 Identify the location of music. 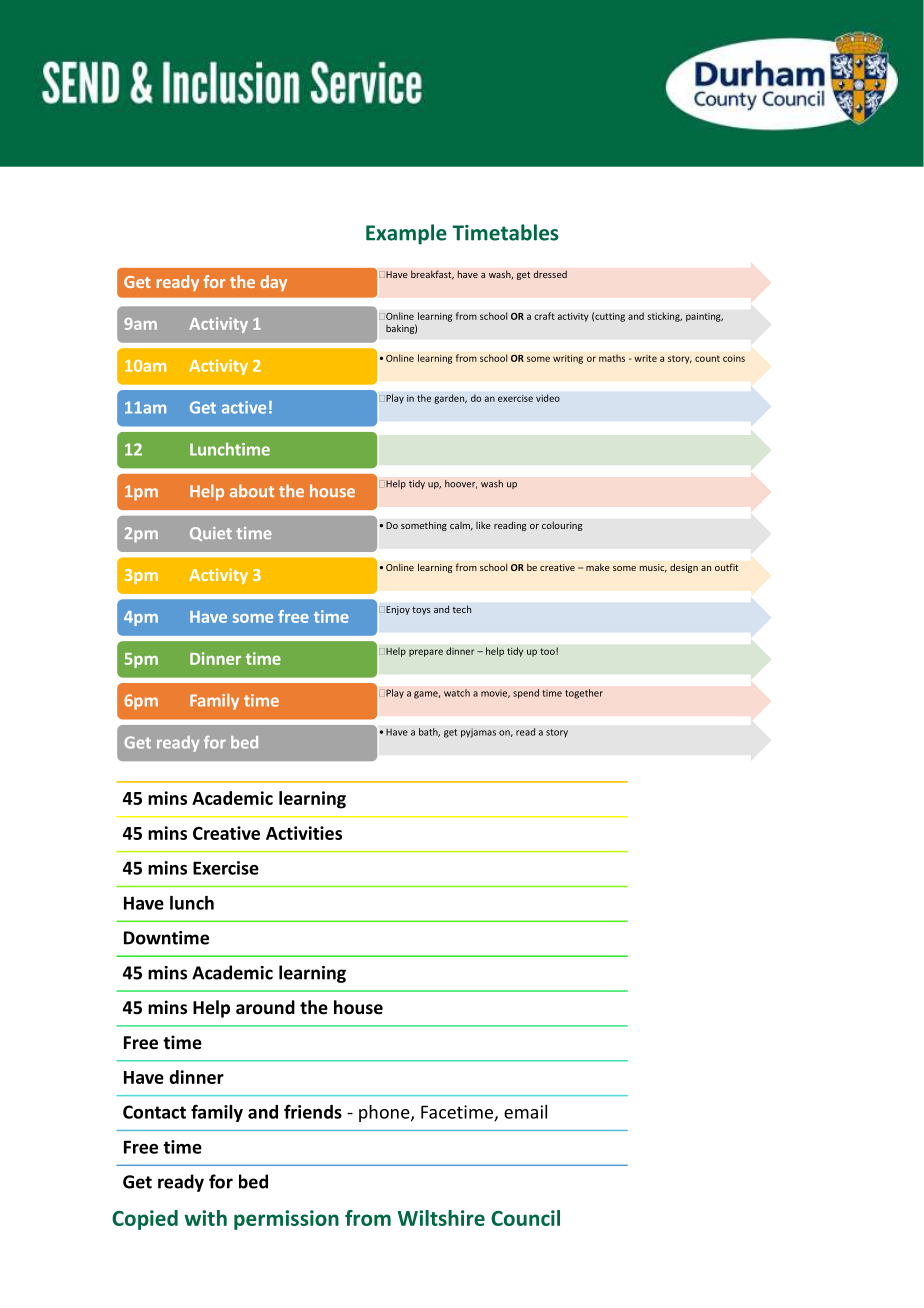
(653, 568).
